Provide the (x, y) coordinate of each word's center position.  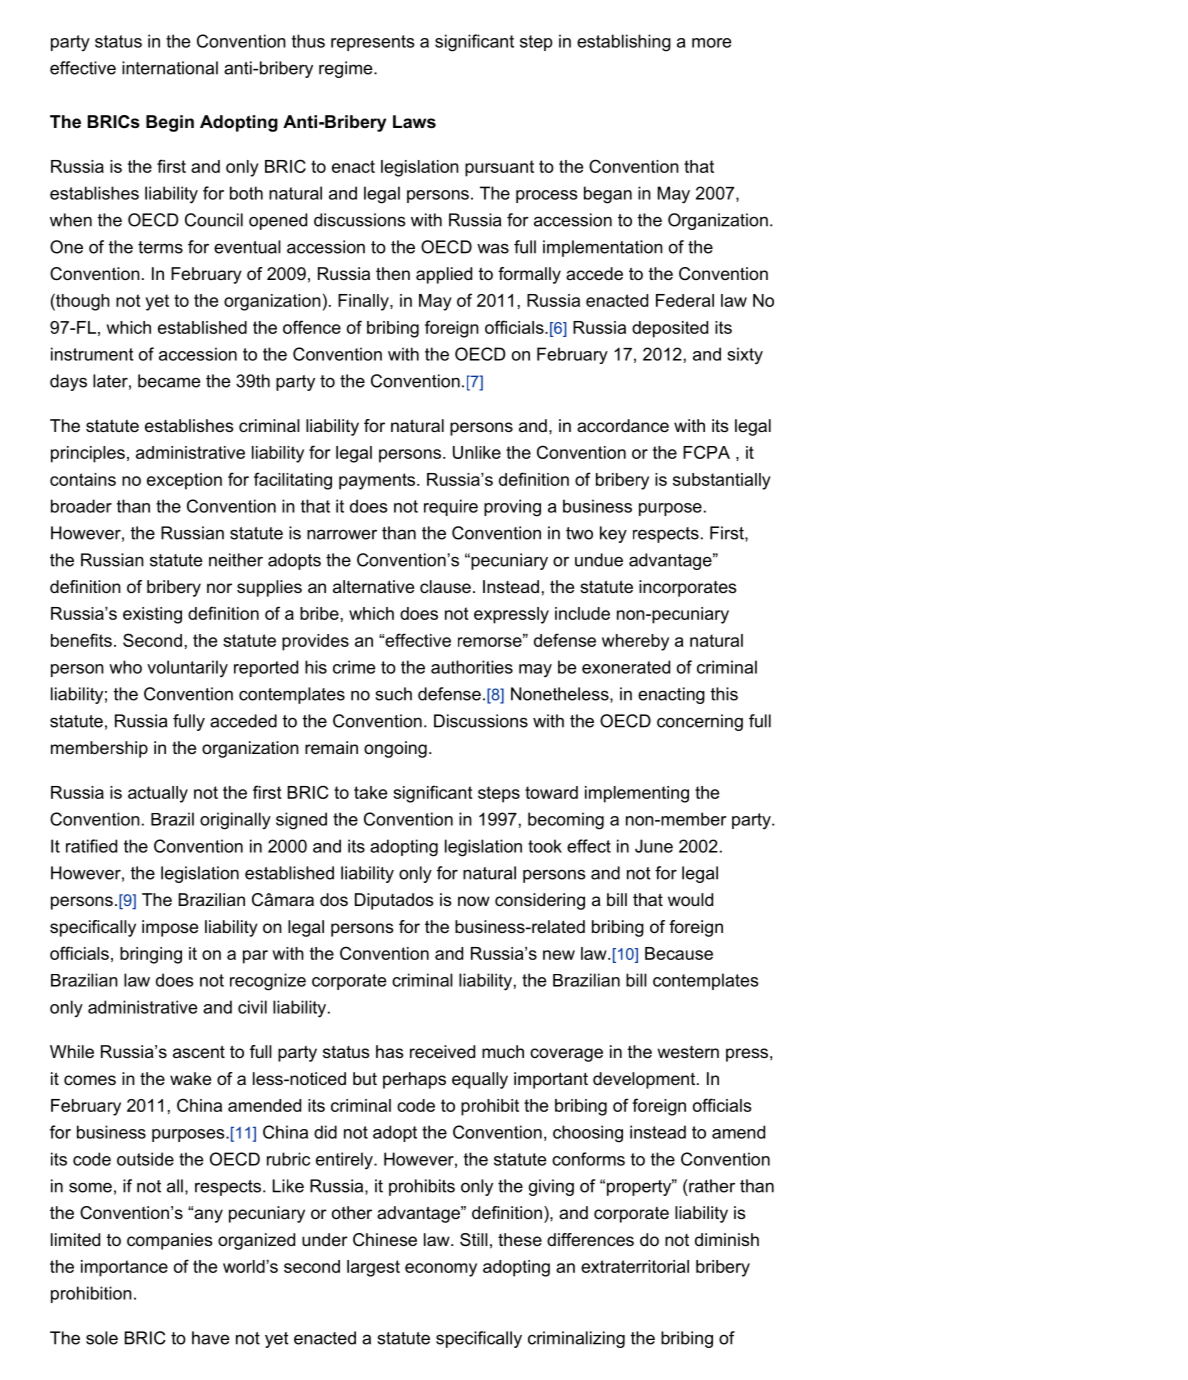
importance (124, 1268)
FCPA (706, 452)
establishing (624, 43)
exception (184, 481)
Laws (414, 121)
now (474, 901)
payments (378, 481)
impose (170, 928)
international (170, 68)
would (690, 899)
